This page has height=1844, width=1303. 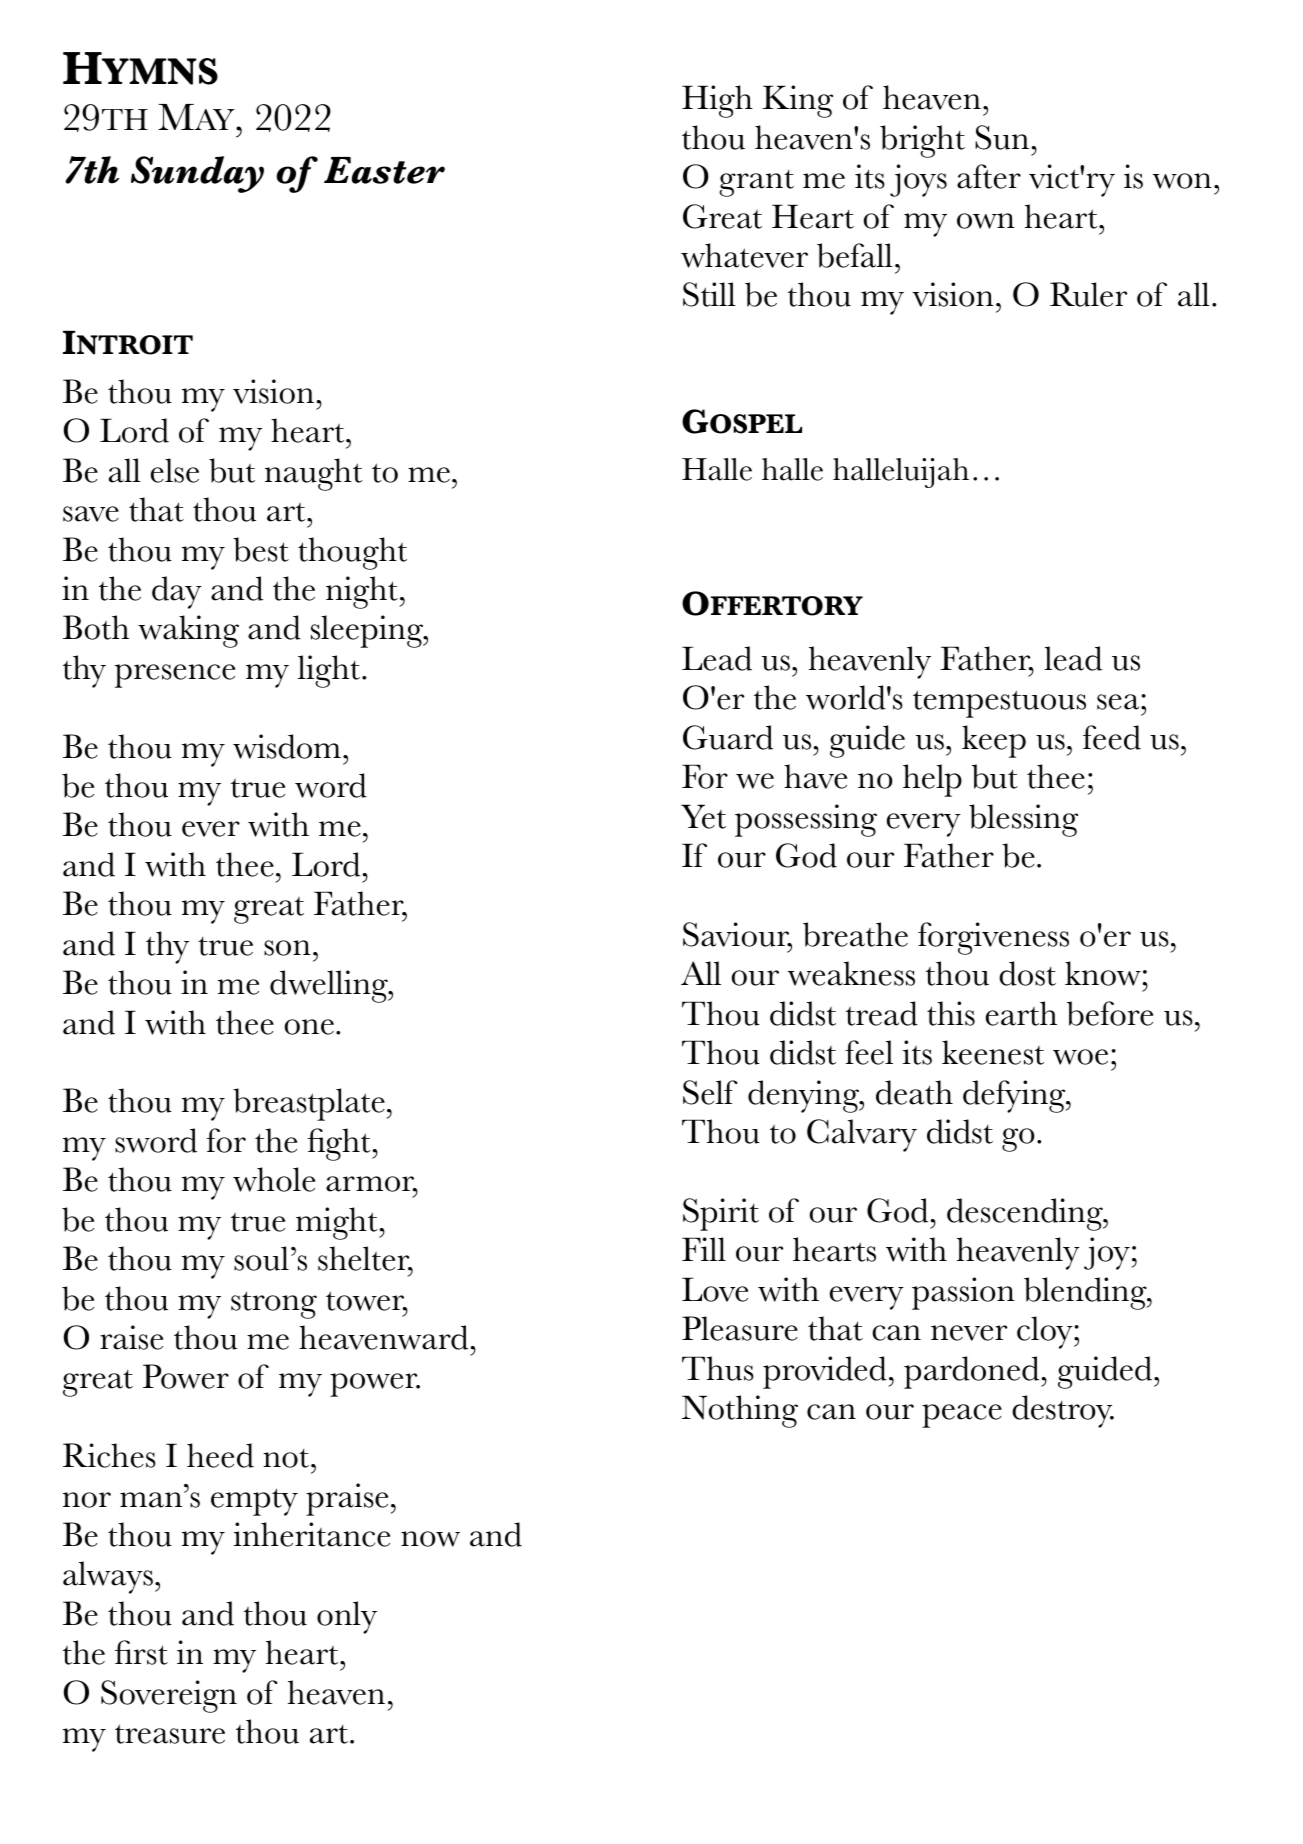 What do you see at coordinates (717, 101) in the page?
I see `High` at bounding box center [717, 101].
